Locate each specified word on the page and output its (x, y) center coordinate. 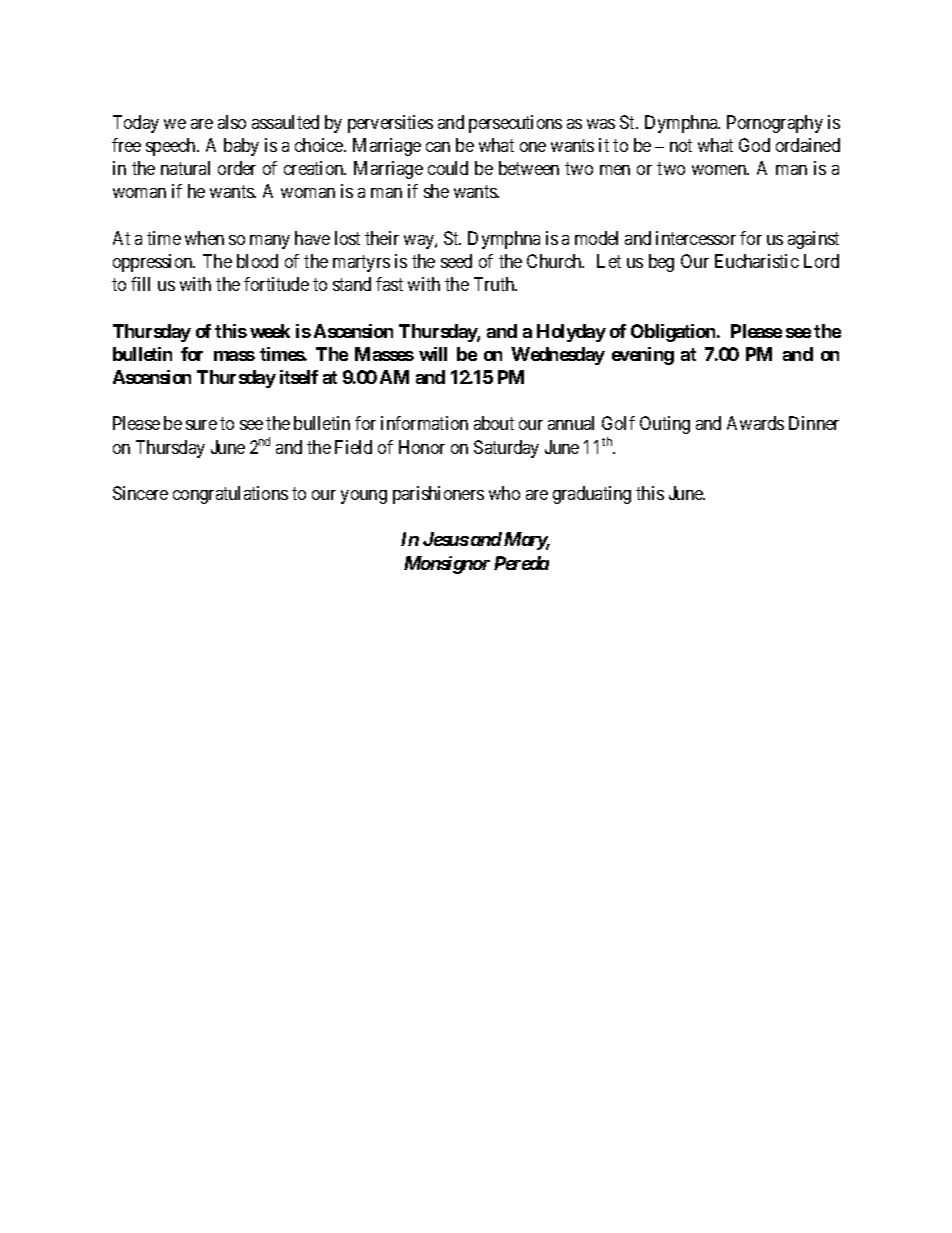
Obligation (674, 333)
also (232, 122)
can (438, 147)
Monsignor (447, 565)
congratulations (230, 495)
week (270, 331)
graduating (592, 495)
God (754, 145)
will (433, 354)
